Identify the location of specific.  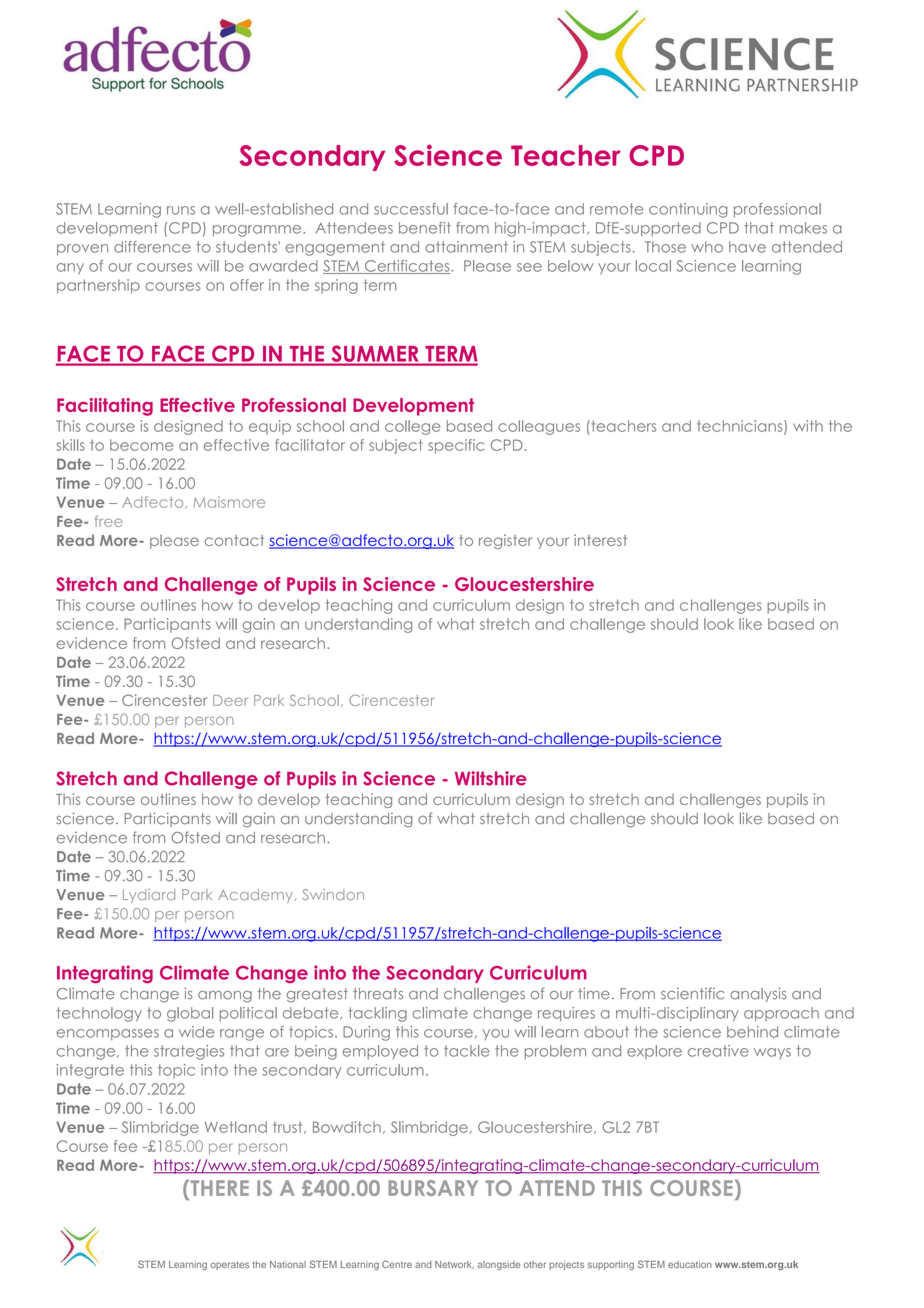
(456, 446).
